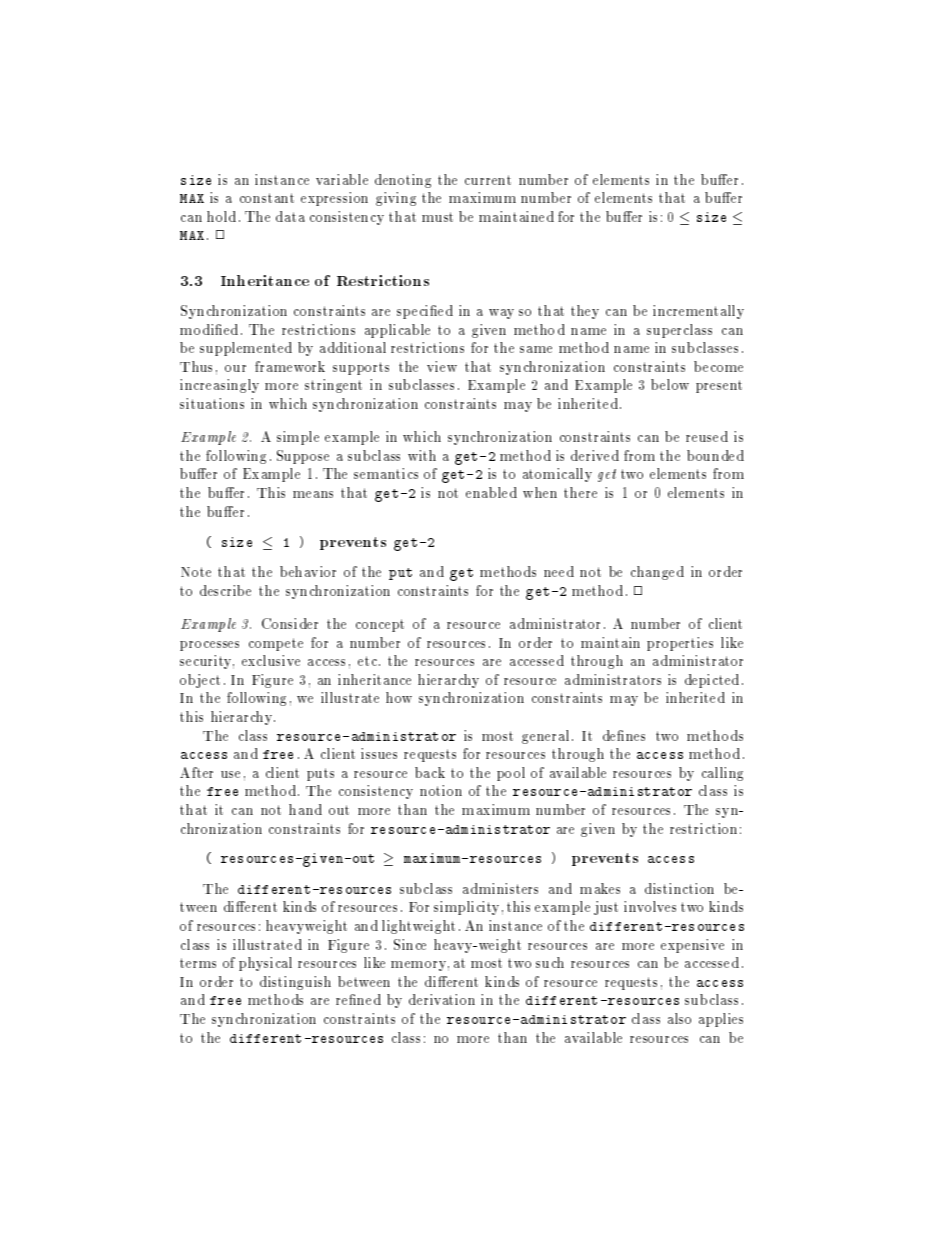 The width and height of the document is (952, 1233). What do you see at coordinates (670, 384) in the document?
I see `below` at bounding box center [670, 384].
